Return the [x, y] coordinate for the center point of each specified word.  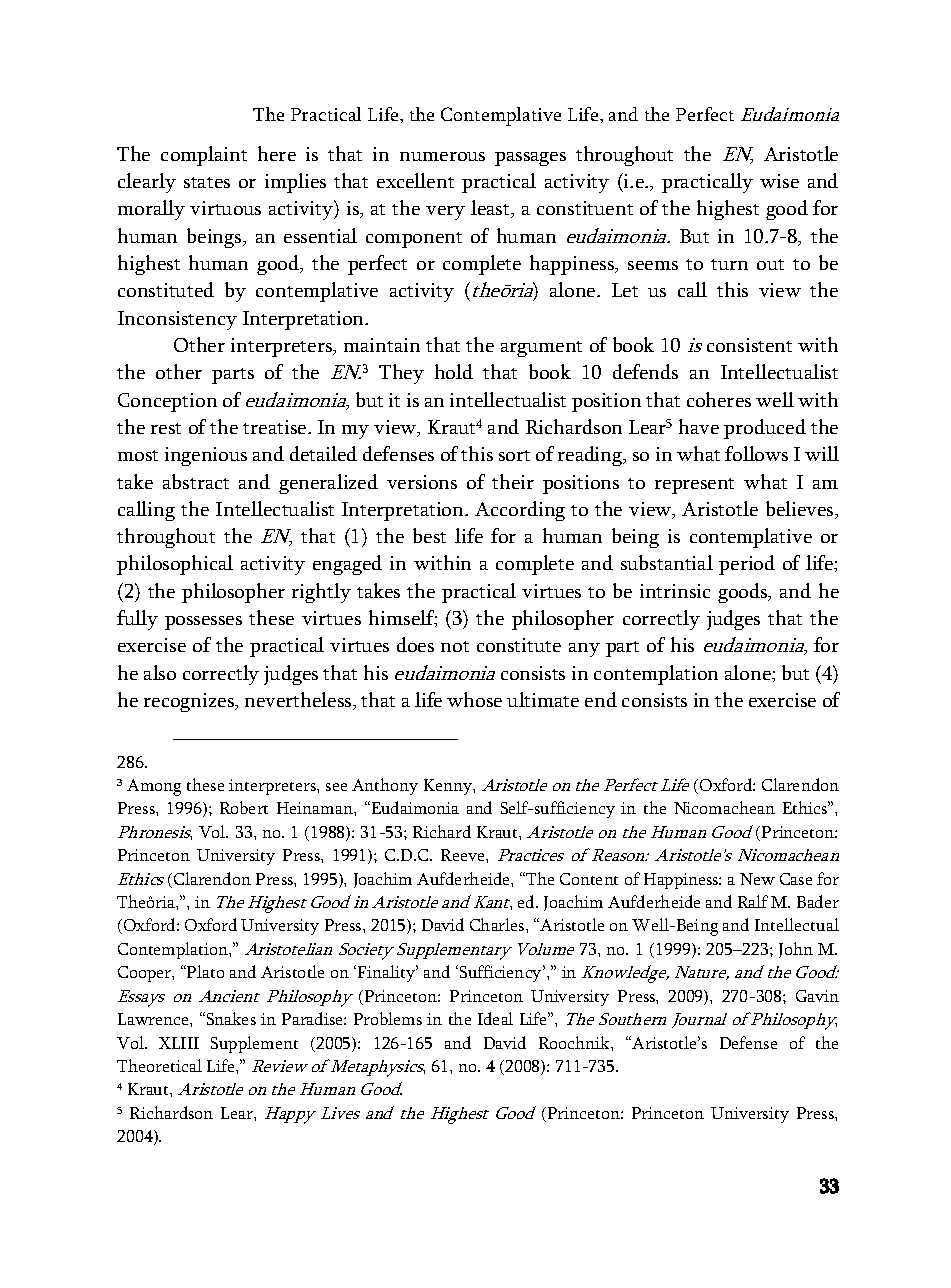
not [455, 646]
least [491, 209]
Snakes [230, 1018]
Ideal [495, 1018]
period [747, 565]
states [207, 182]
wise [779, 181]
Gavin [817, 996]
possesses [203, 623]
